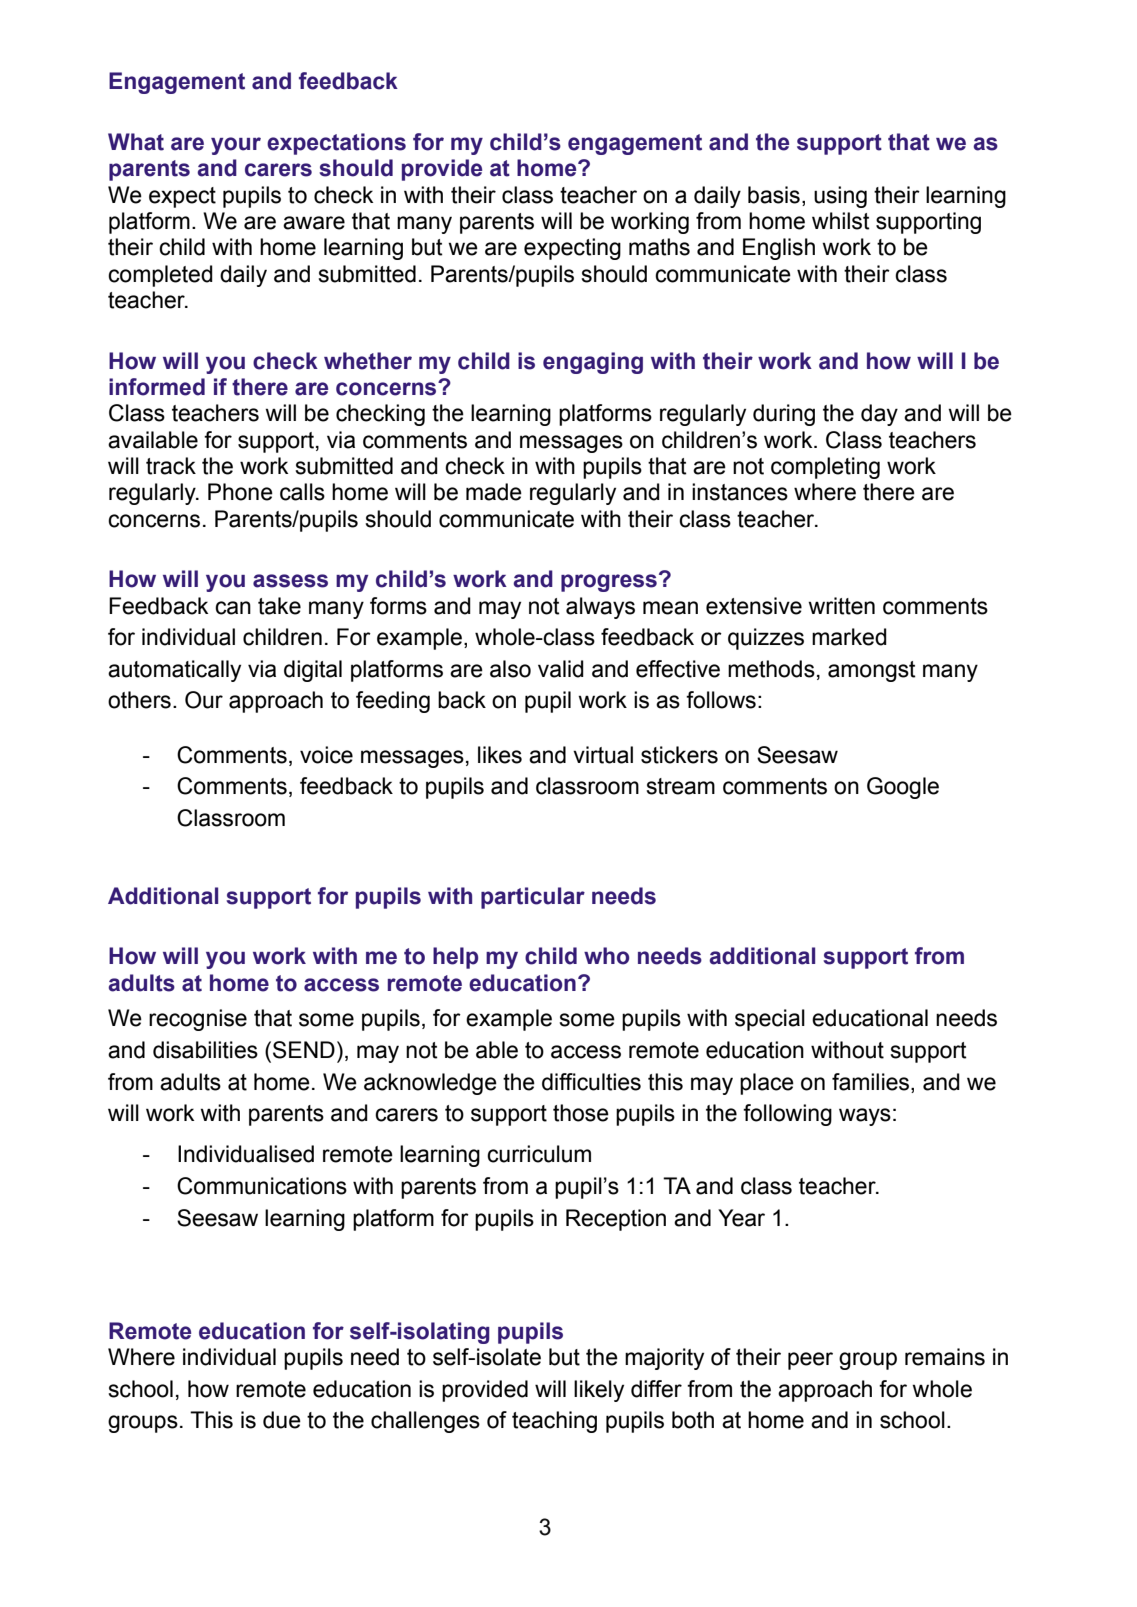  Describe the element at coordinates (659, 247) in the image. I see `maths` at that location.
